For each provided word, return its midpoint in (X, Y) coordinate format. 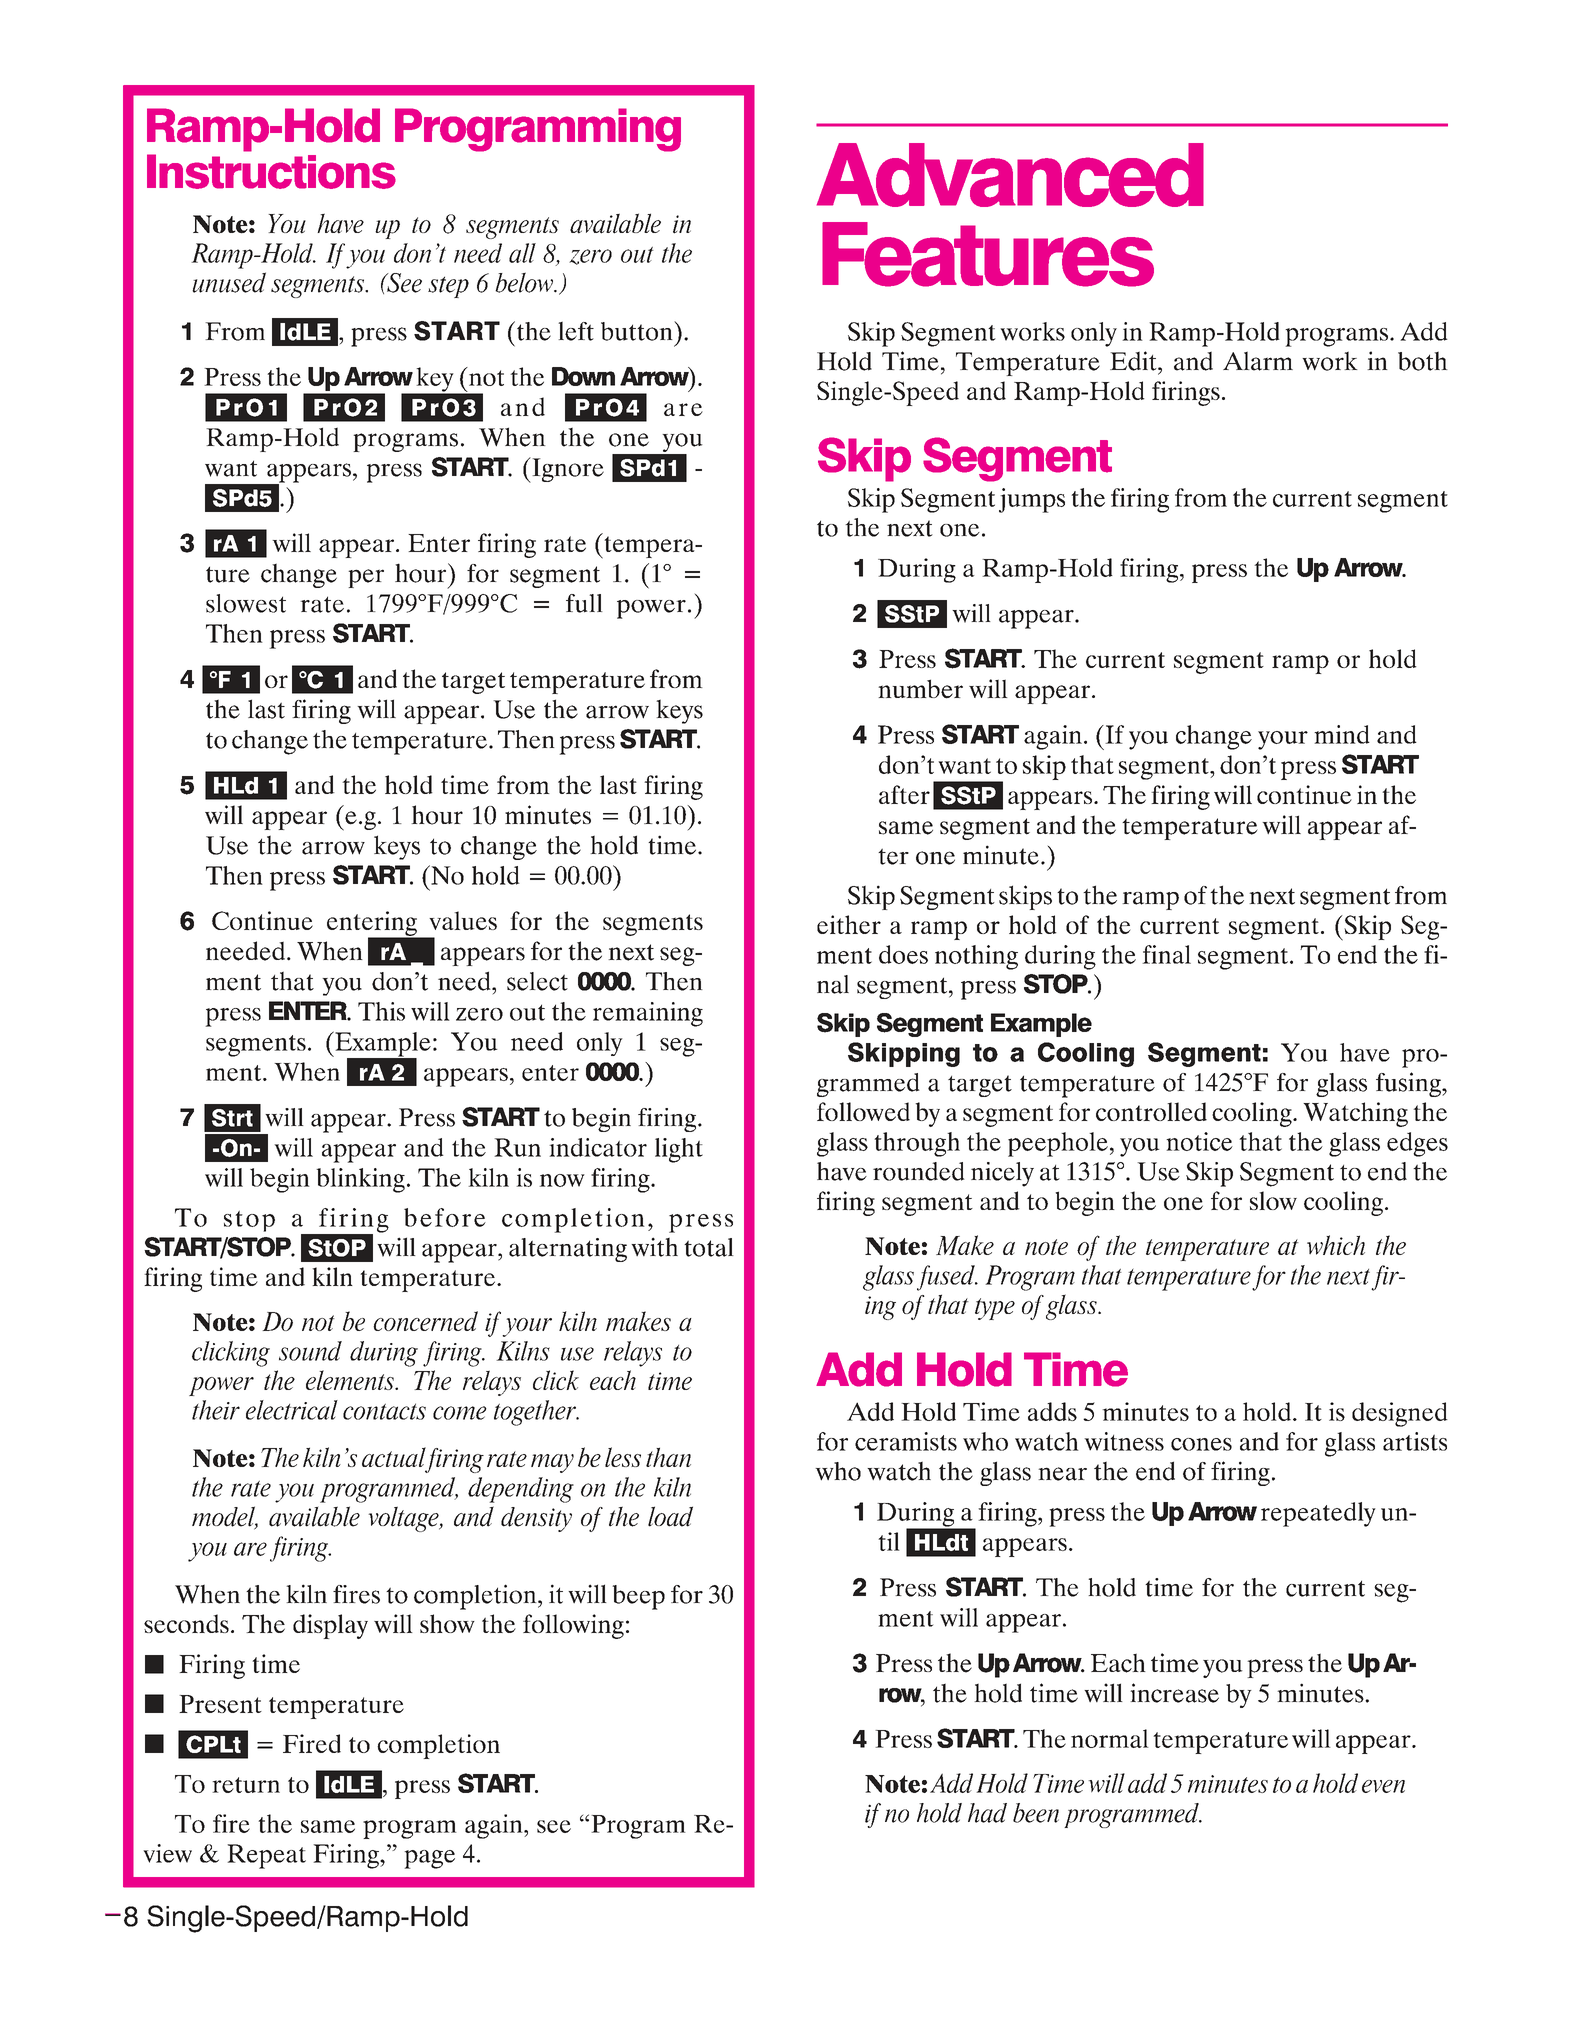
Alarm (1258, 361)
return (246, 1785)
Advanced (1010, 175)
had (987, 1813)
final (1166, 954)
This (381, 1011)
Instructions (271, 171)
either (849, 924)
